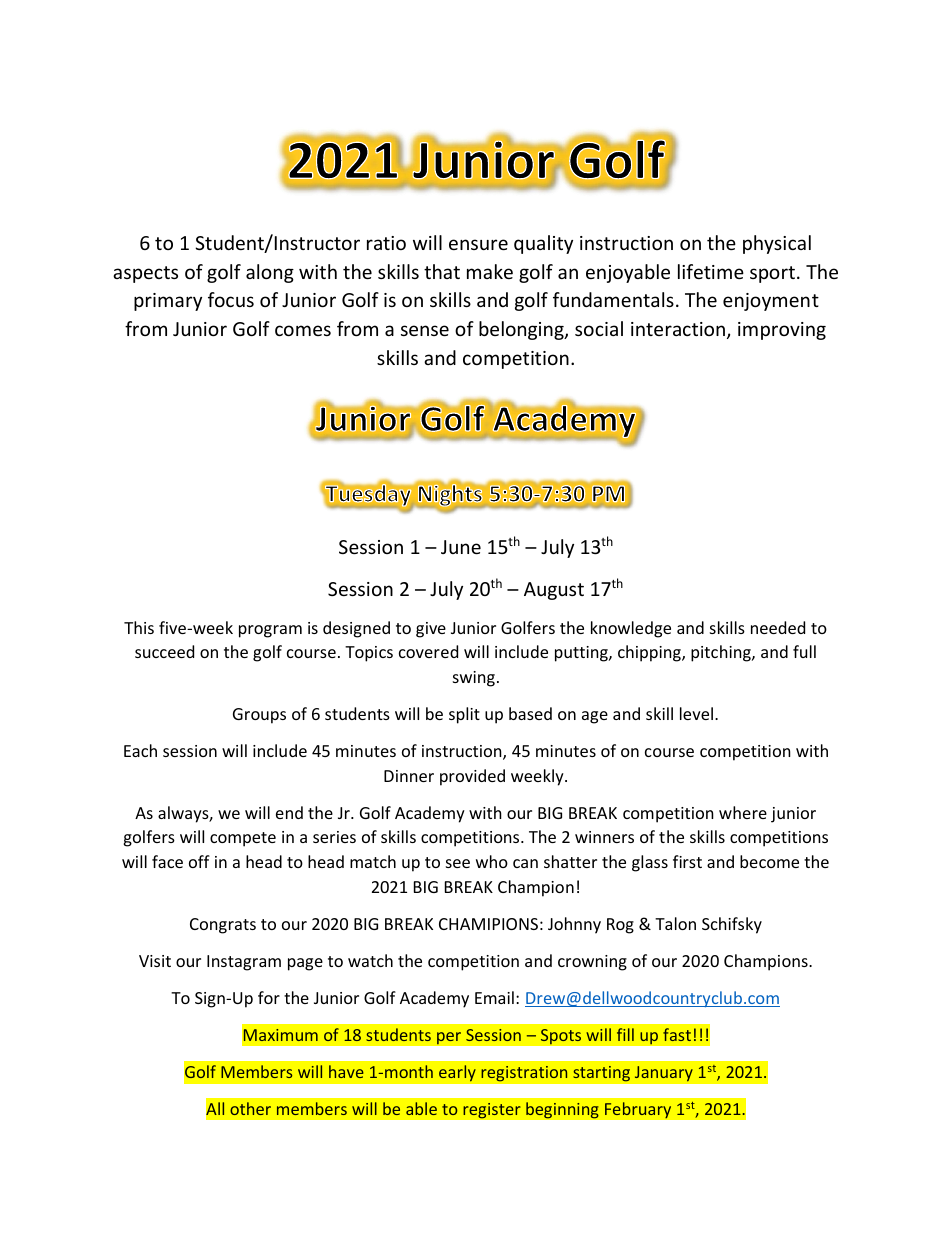  What do you see at coordinates (250, 1108) in the image?
I see `other` at bounding box center [250, 1108].
